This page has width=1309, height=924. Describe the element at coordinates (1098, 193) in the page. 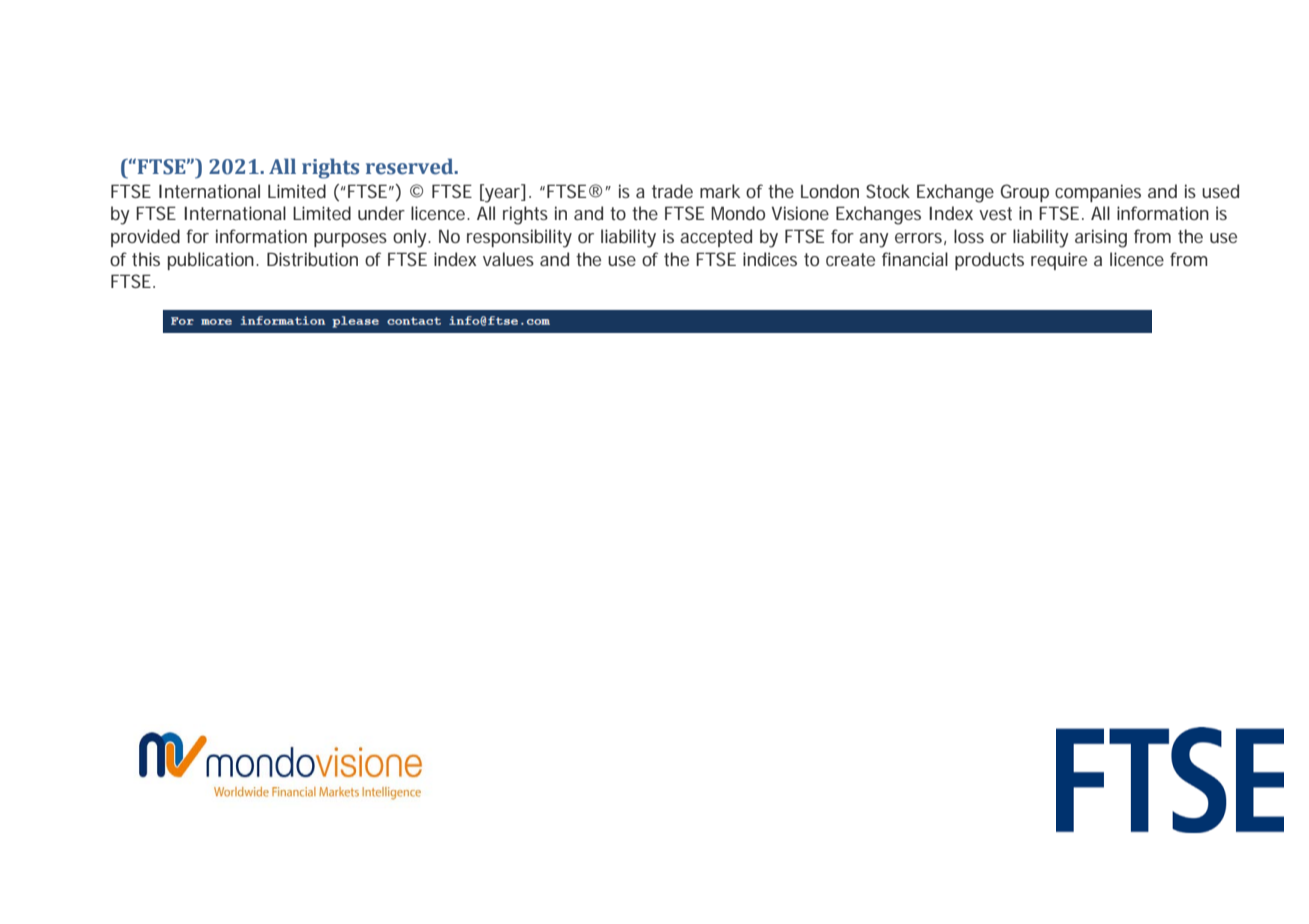

I see `companies` at that location.
